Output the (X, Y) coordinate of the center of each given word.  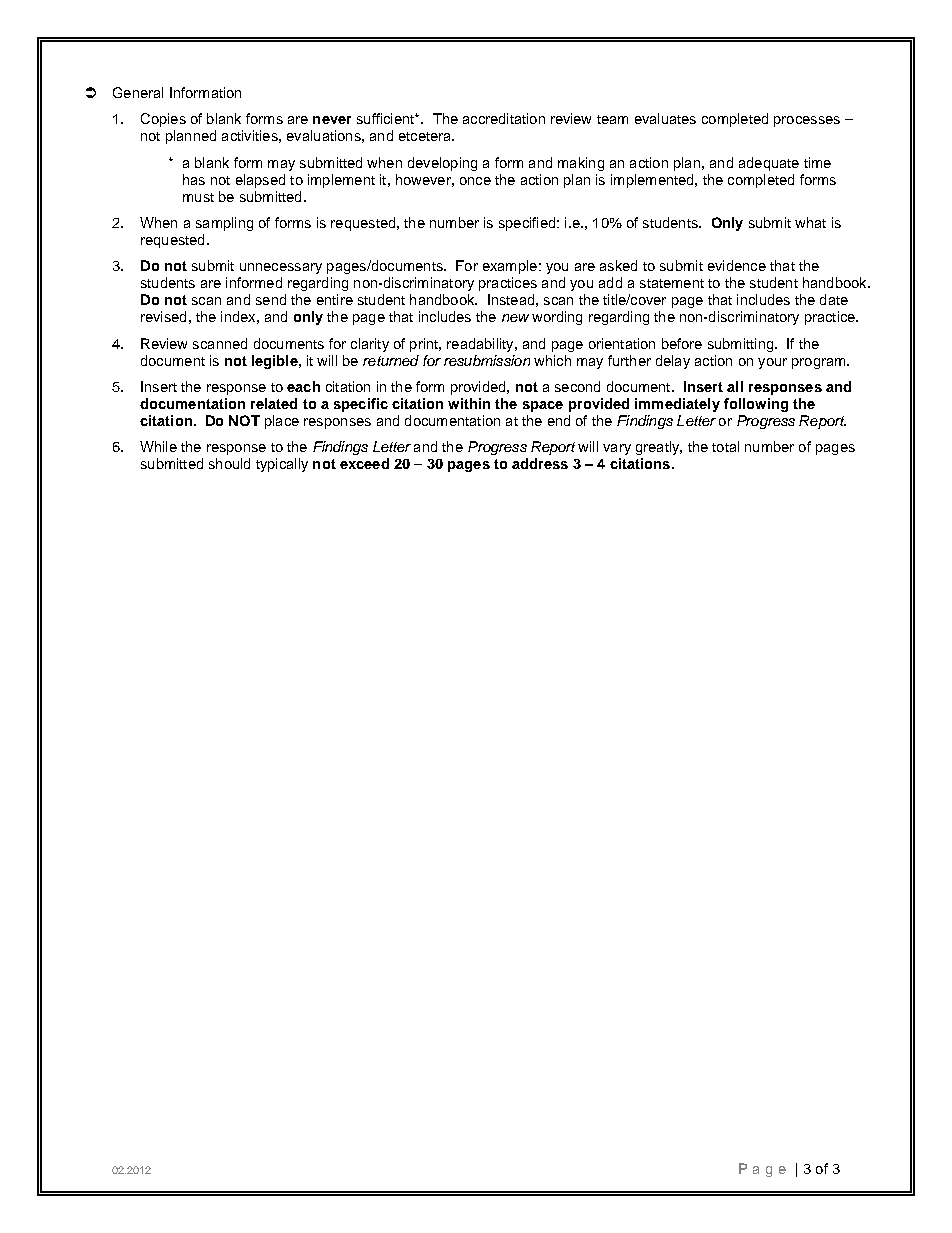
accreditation (504, 118)
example (510, 267)
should (229, 463)
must (198, 197)
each (303, 386)
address (540, 463)
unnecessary (281, 268)
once (475, 181)
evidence (737, 265)
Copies (163, 120)
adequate (769, 164)
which (552, 360)
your (772, 363)
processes (807, 121)
